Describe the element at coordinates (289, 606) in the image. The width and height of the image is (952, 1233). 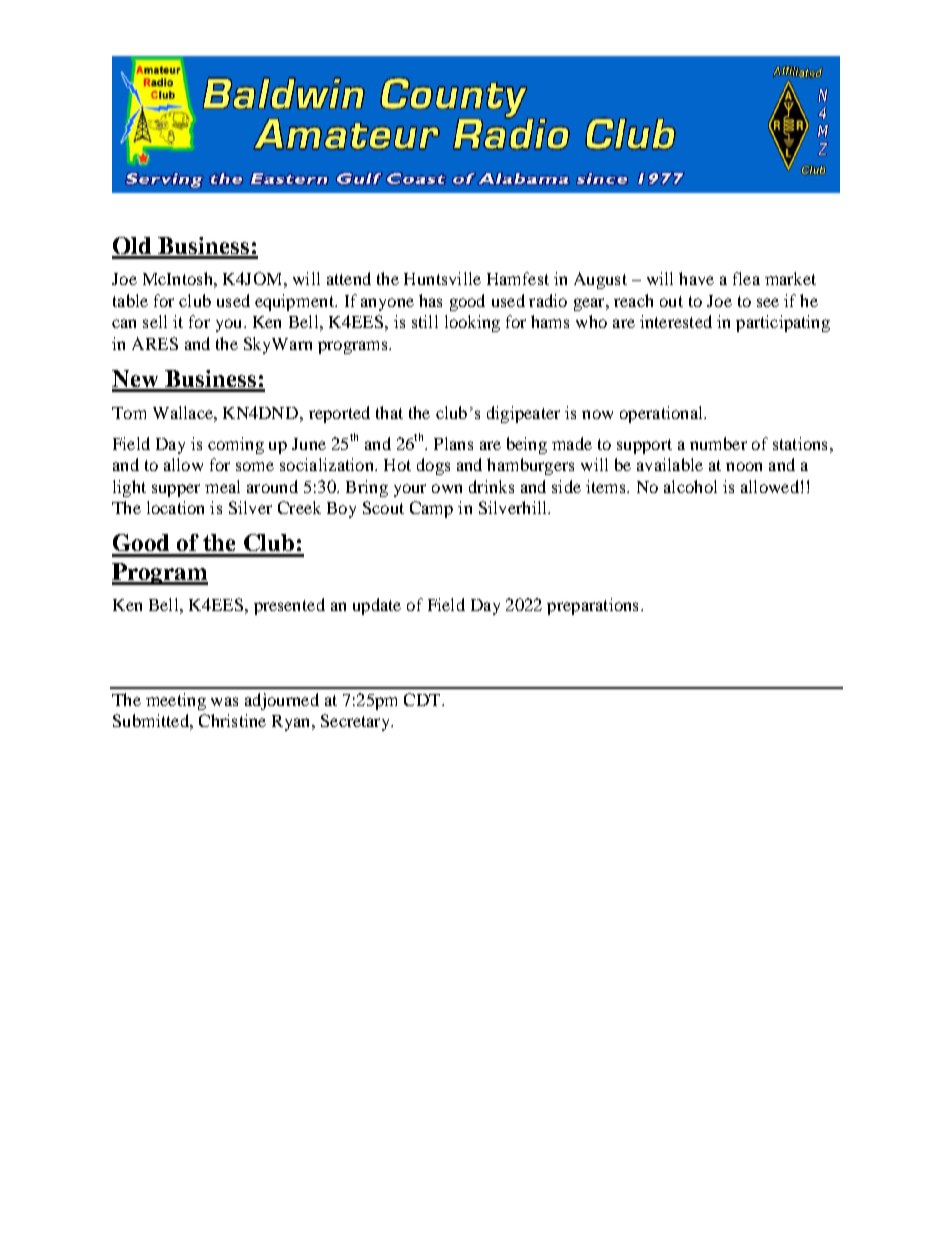
I see `presented` at that location.
